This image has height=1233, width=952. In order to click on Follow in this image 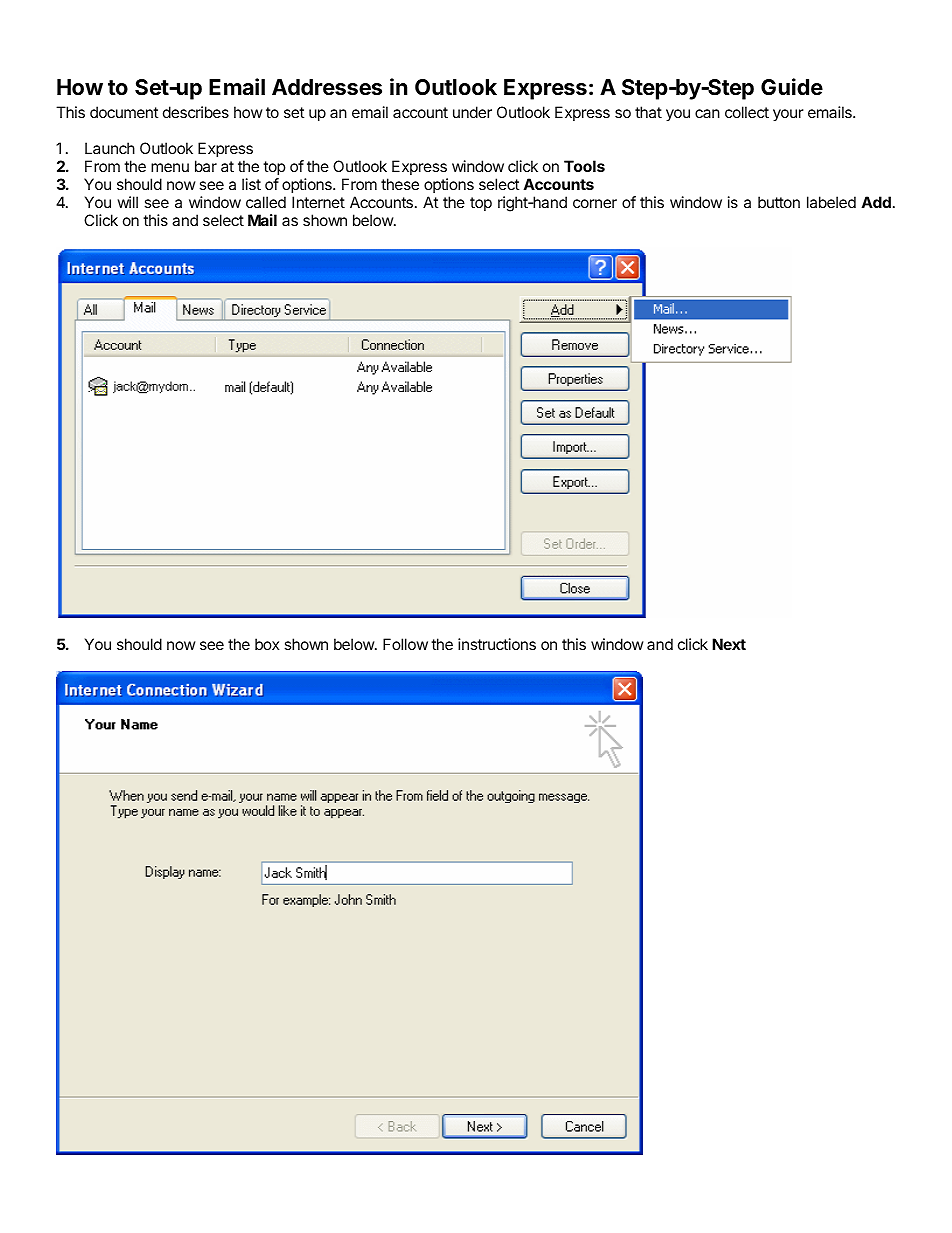, I will do `click(405, 644)`.
